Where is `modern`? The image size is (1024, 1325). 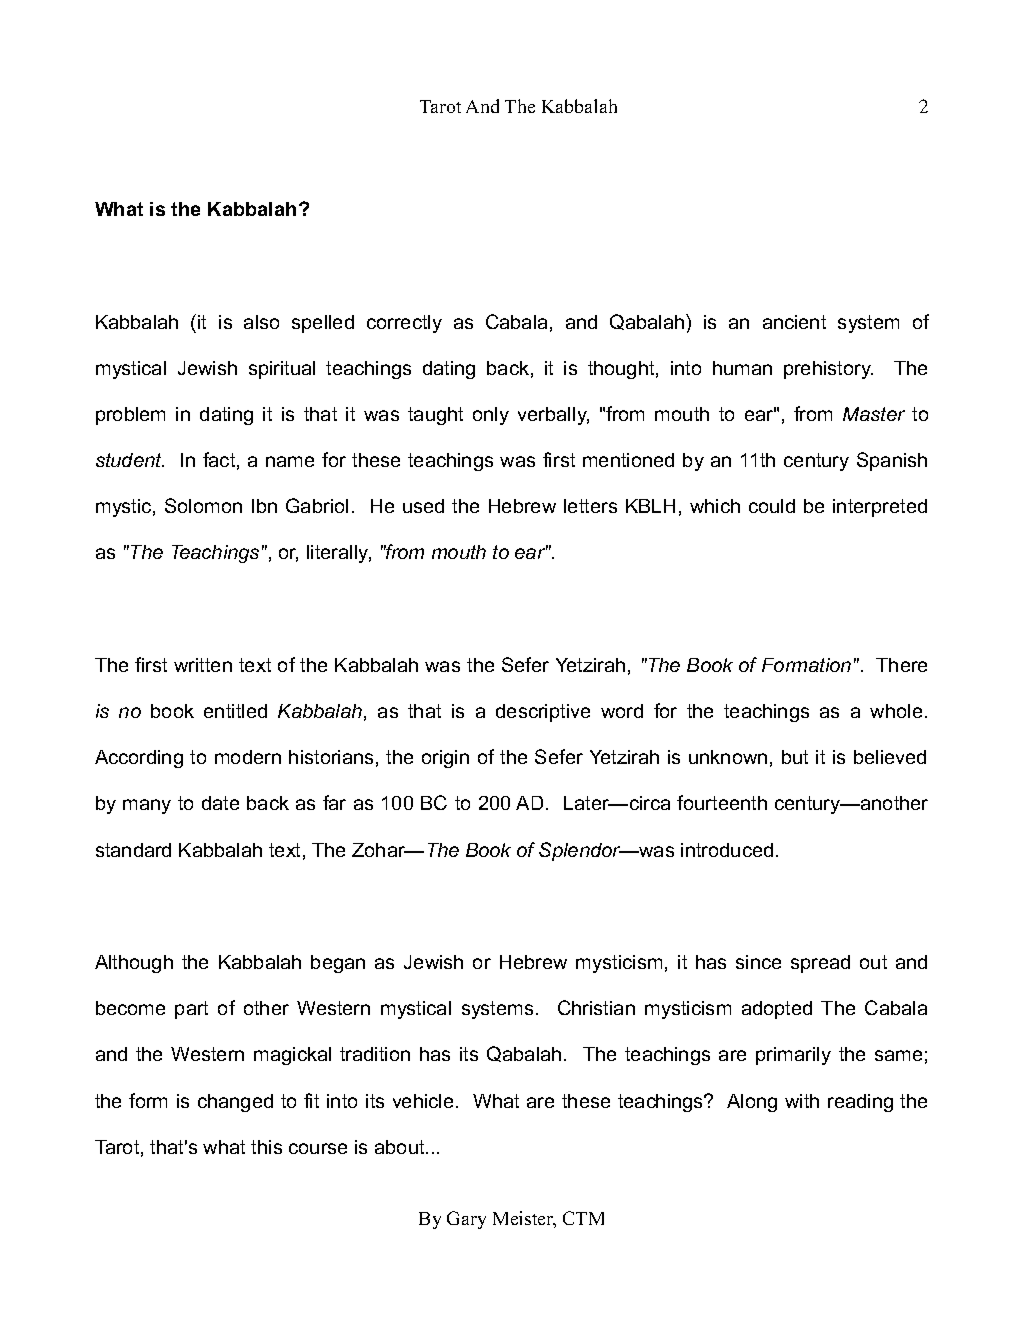
modern is located at coordinates (248, 757).
